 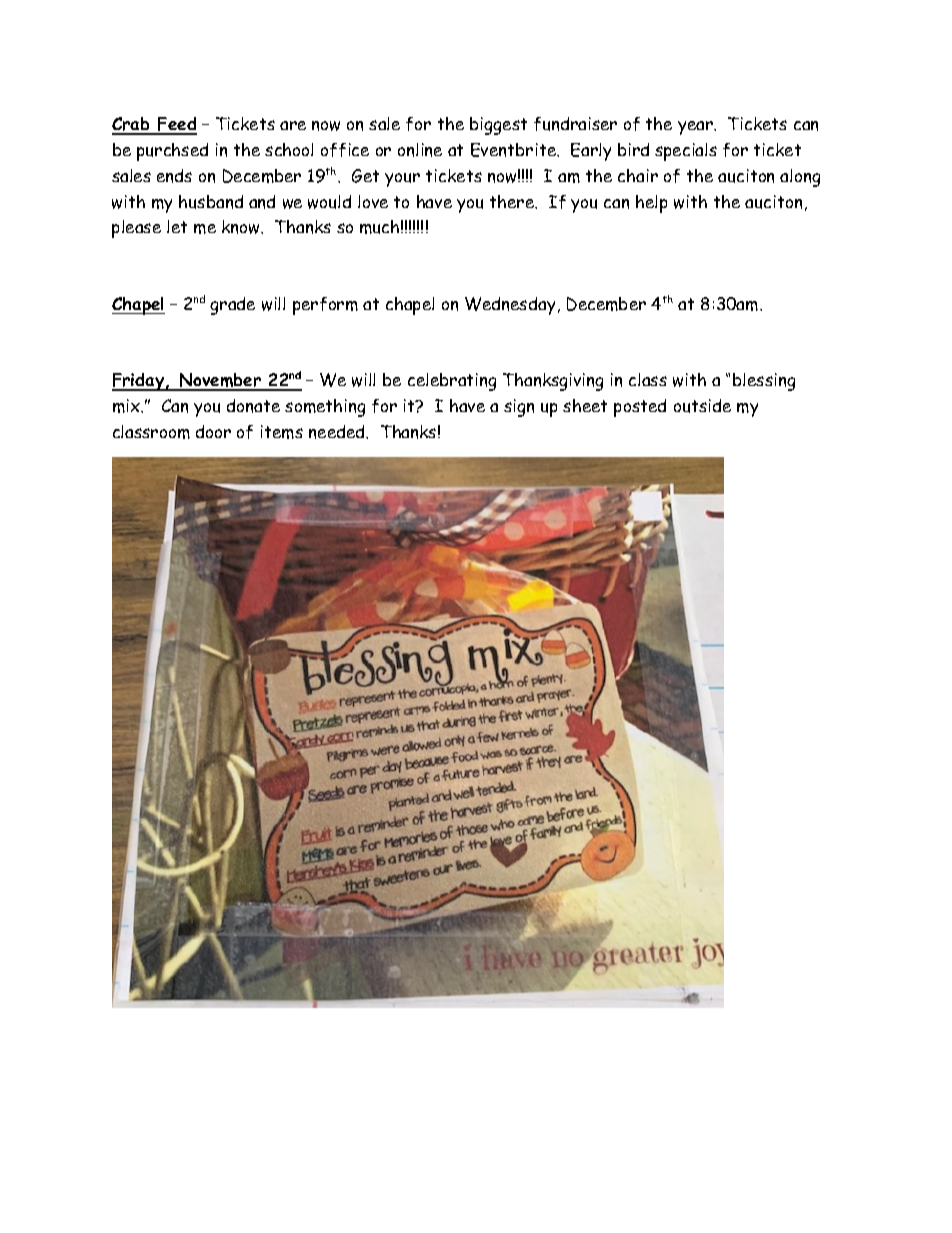 I want to click on blessing, so click(x=764, y=382).
